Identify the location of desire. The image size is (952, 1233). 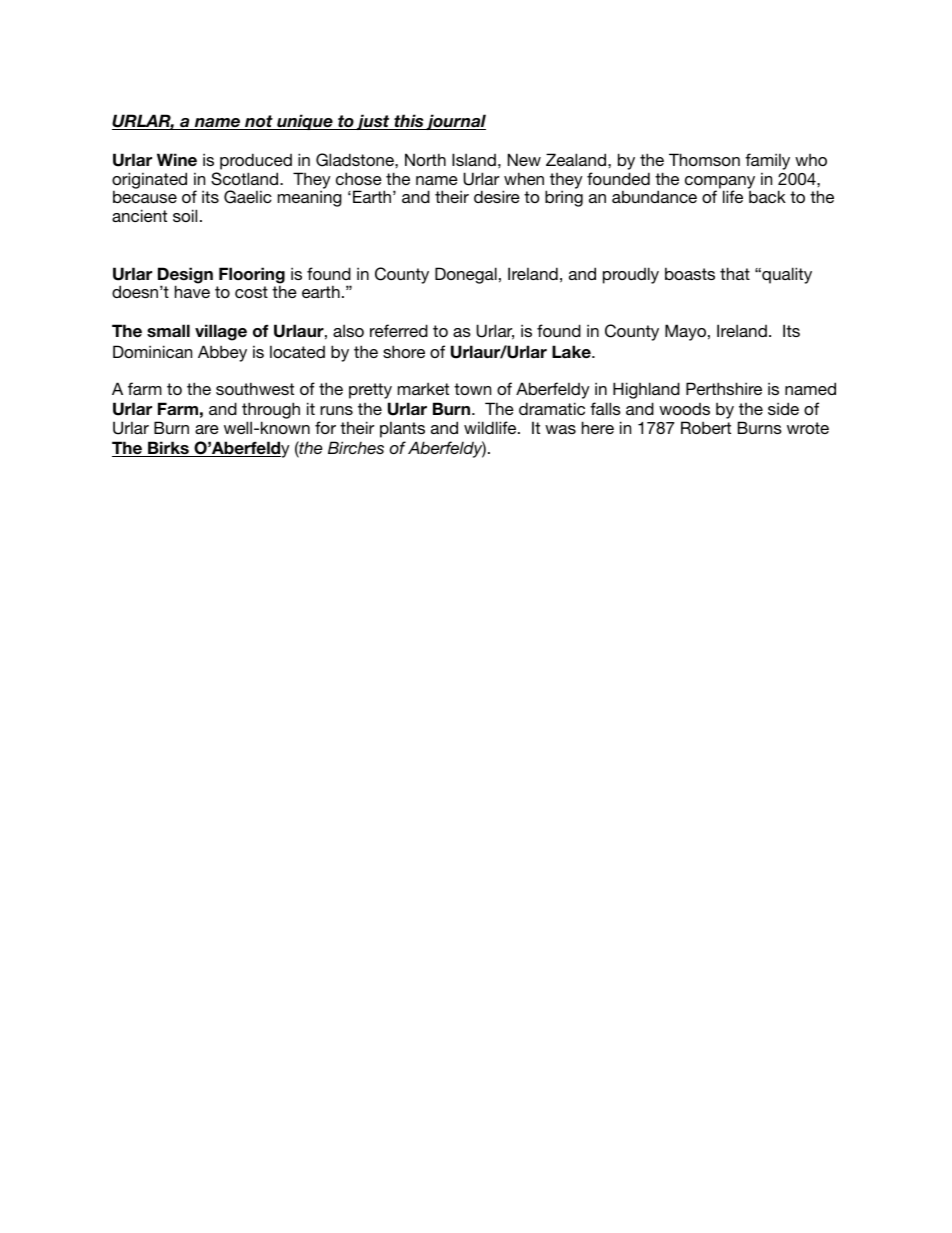
(497, 196).
